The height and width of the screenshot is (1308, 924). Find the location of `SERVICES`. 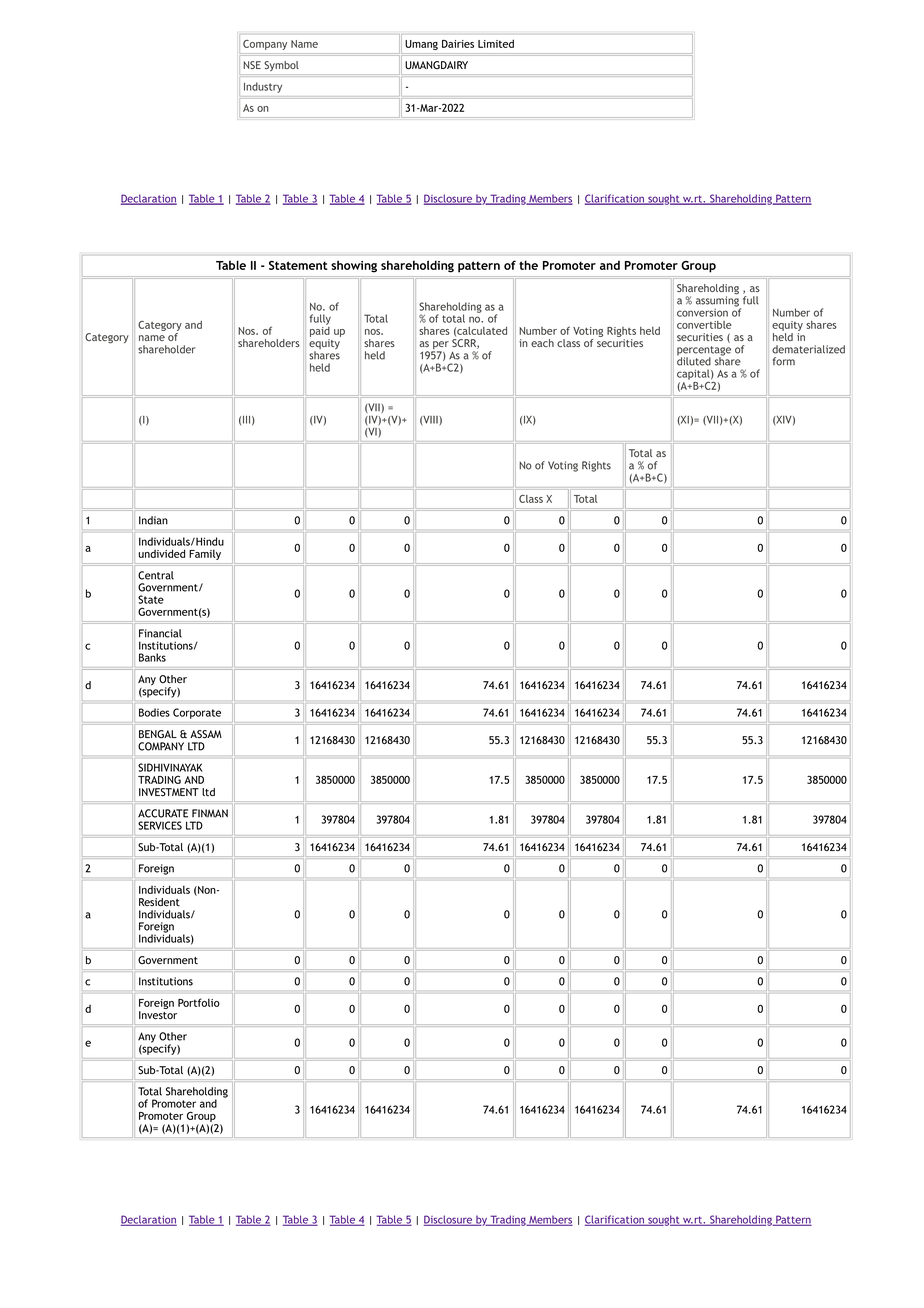

SERVICES is located at coordinates (160, 825).
